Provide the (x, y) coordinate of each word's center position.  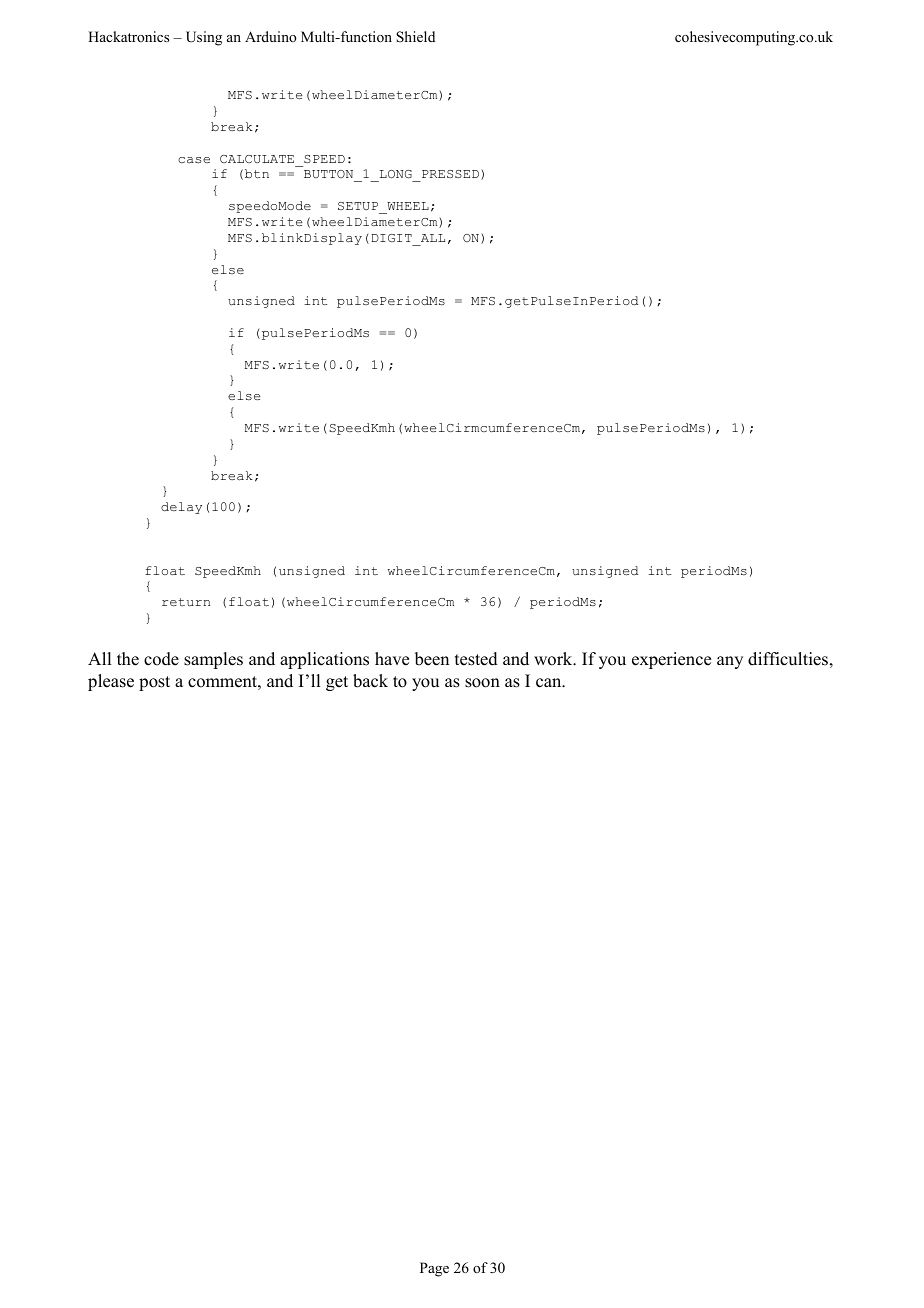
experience (671, 660)
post (154, 683)
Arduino (271, 36)
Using (204, 38)
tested (476, 659)
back (370, 681)
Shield (415, 37)
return (186, 602)
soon (482, 683)
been (432, 659)
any (730, 662)
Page (434, 1269)
